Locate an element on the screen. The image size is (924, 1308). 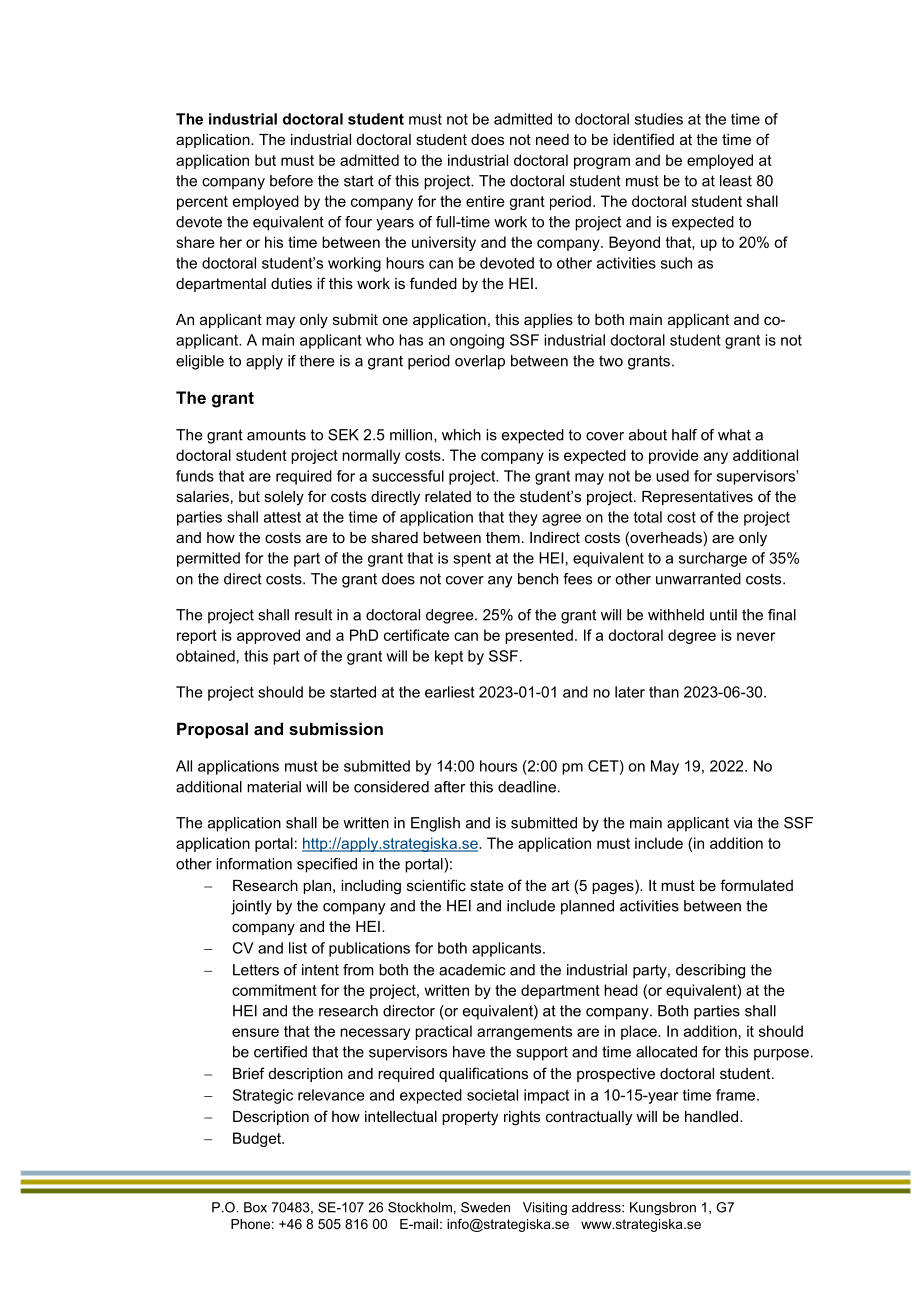
approved is located at coordinates (268, 636).
